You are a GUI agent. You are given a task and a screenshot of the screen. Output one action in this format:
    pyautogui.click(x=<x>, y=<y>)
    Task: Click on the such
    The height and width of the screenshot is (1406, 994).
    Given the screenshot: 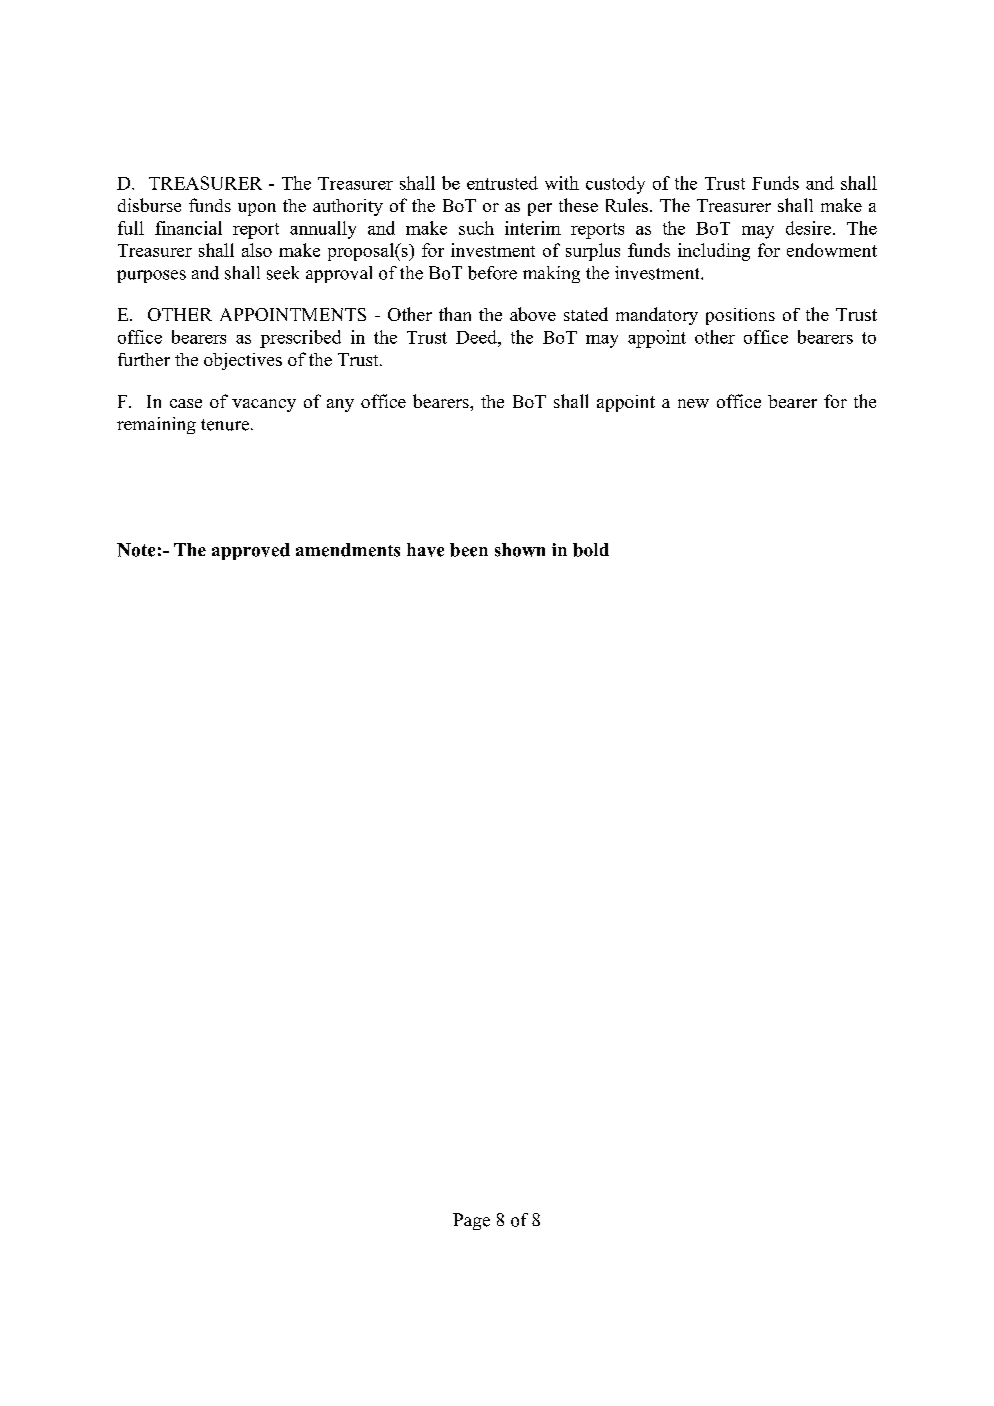 What is the action you would take?
    pyautogui.click(x=476, y=228)
